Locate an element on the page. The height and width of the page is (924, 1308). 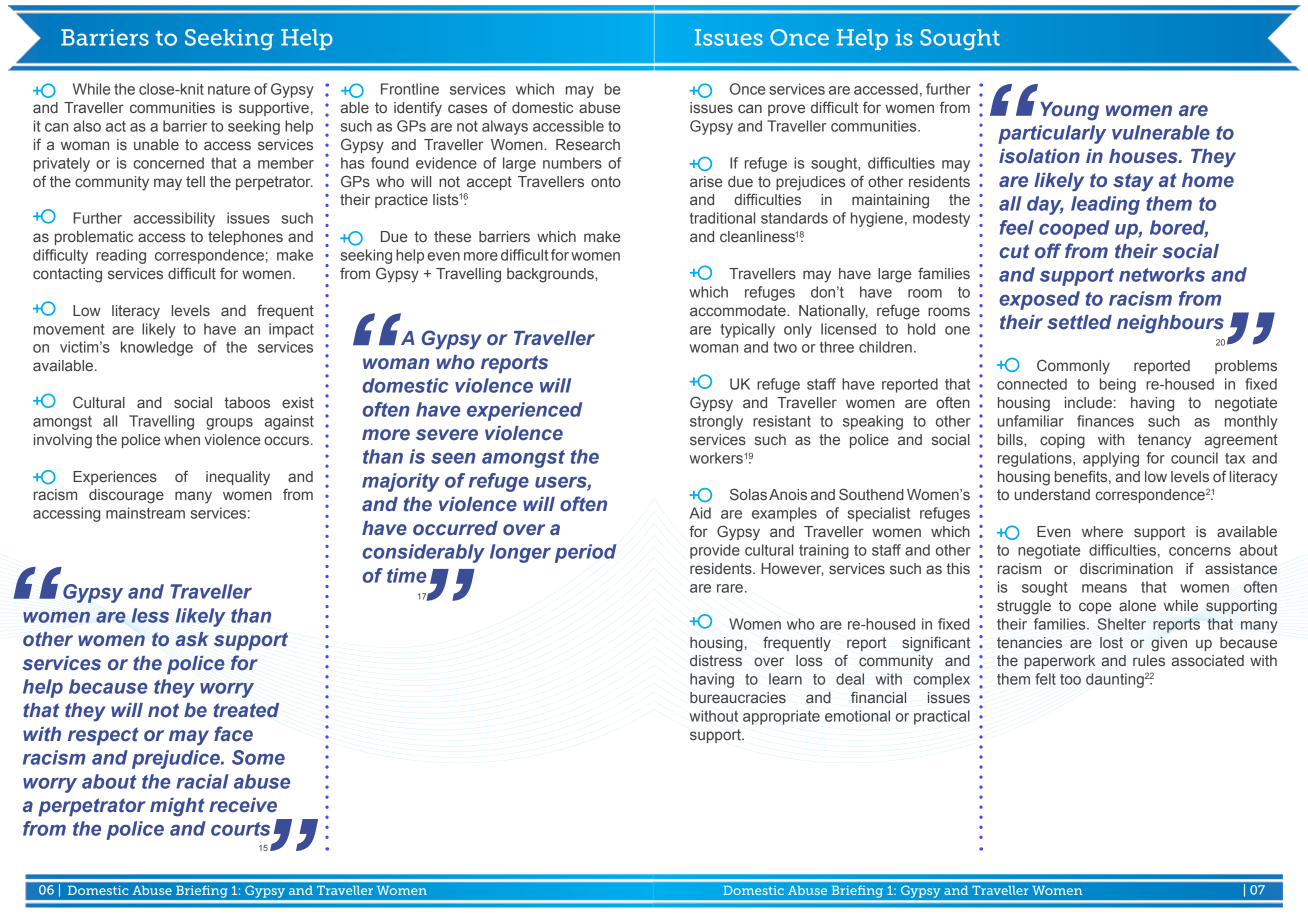
racial is located at coordinates (202, 781).
